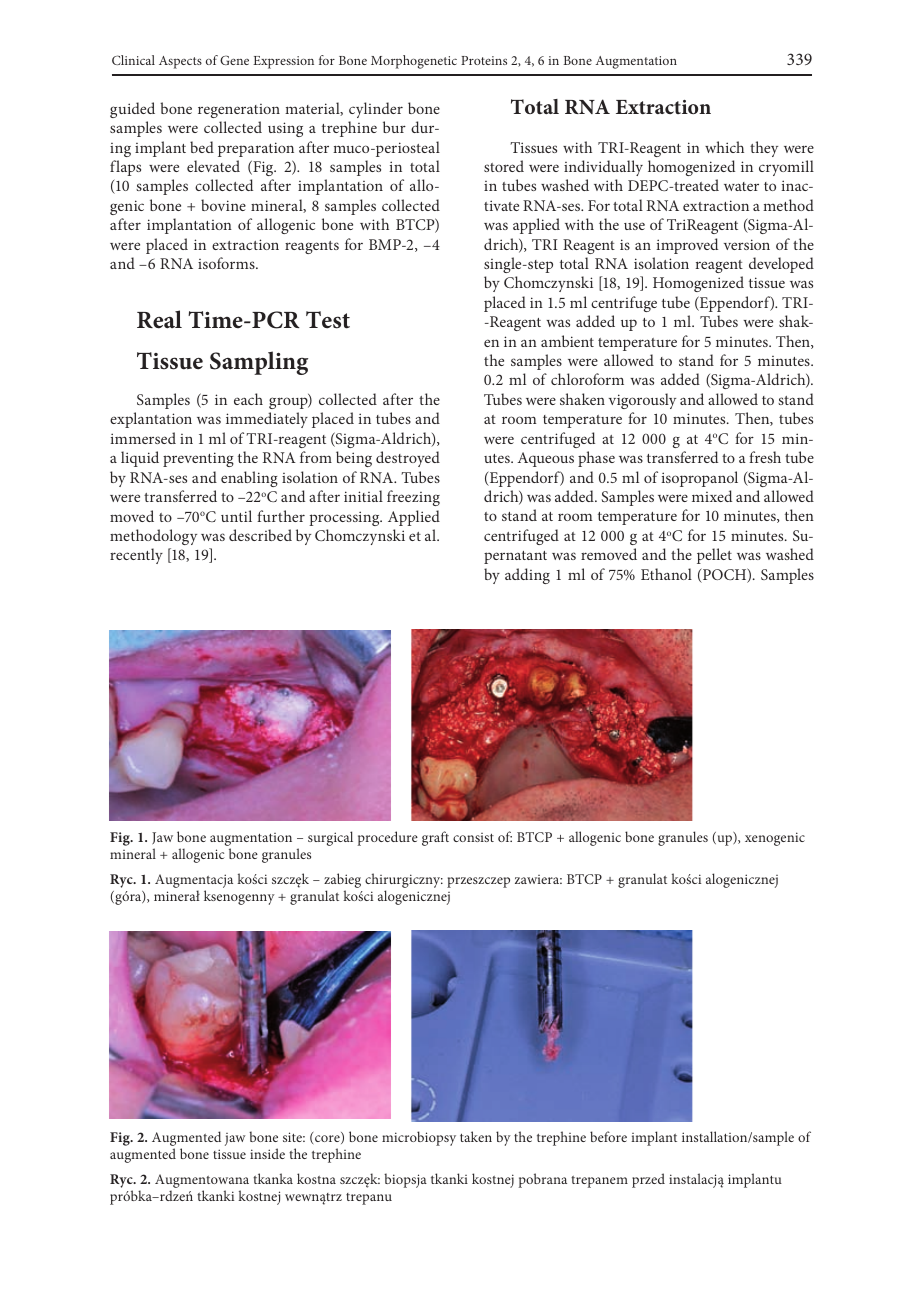 The image size is (924, 1308). What do you see at coordinates (699, 479) in the screenshot?
I see `isopropanol` at bounding box center [699, 479].
